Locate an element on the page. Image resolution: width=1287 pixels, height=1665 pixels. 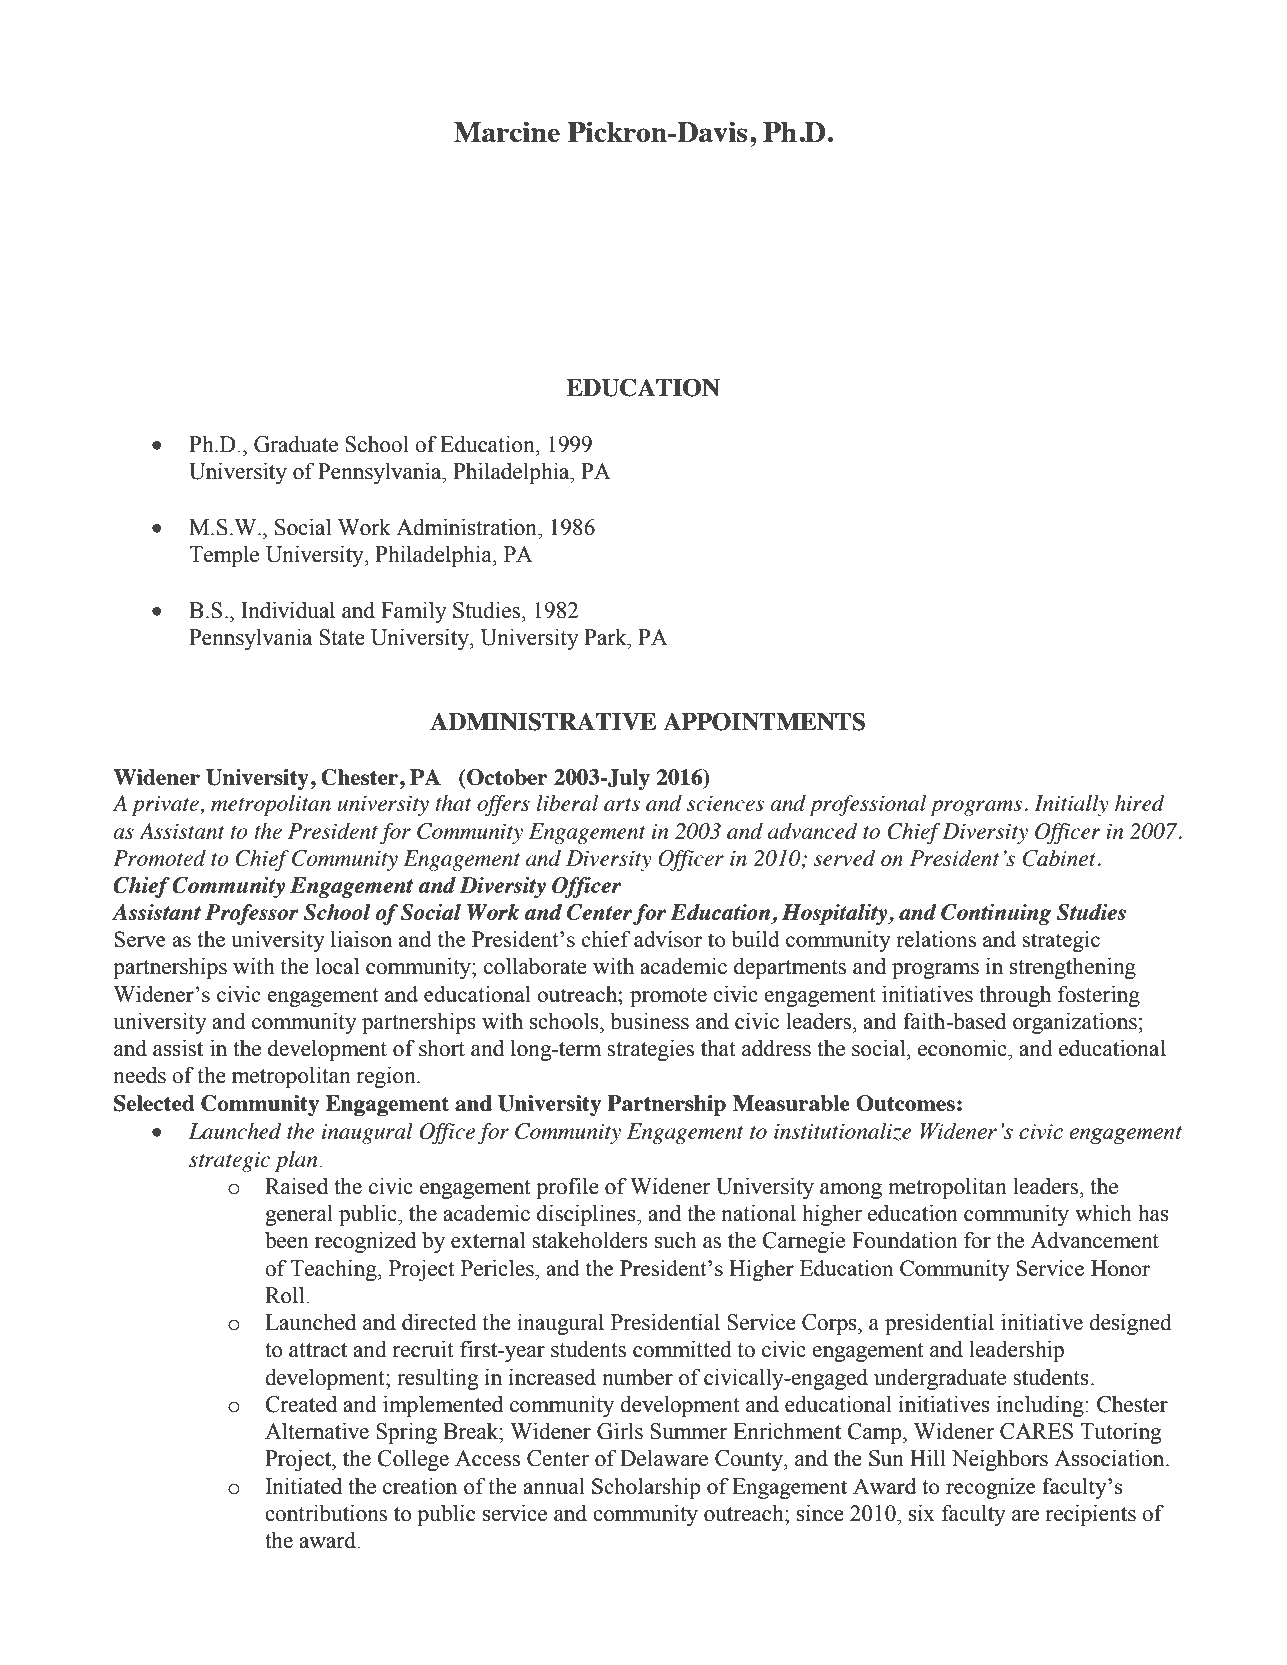
Park is located at coordinates (606, 637).
